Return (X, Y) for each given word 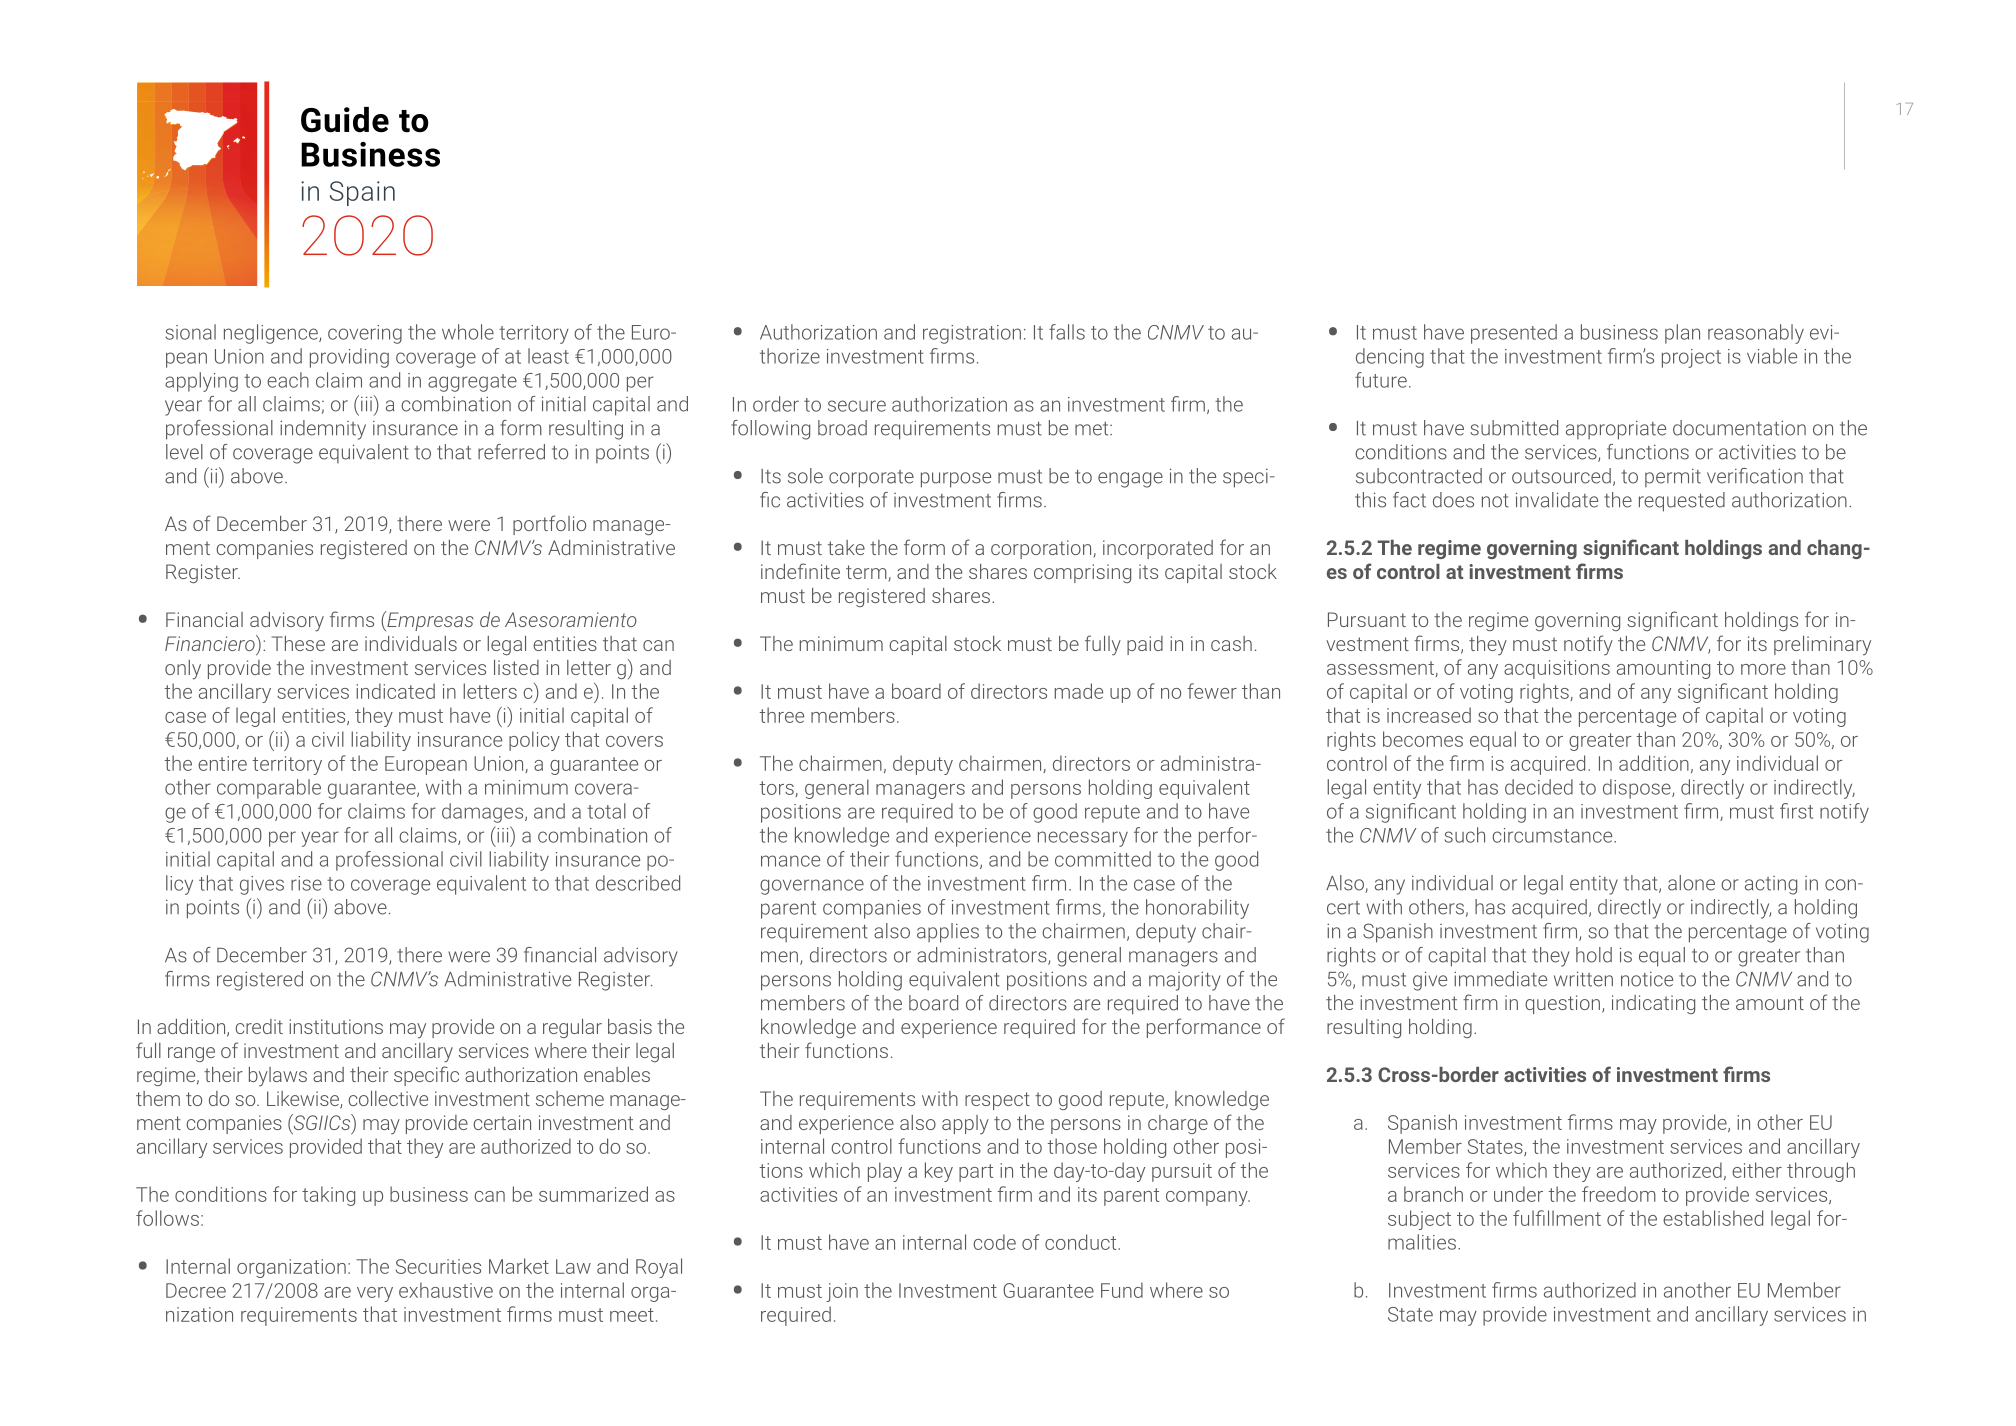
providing (349, 358)
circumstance (1553, 835)
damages (484, 813)
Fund (1122, 1290)
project (1691, 358)
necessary (1083, 839)
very (375, 1294)
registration (972, 334)
